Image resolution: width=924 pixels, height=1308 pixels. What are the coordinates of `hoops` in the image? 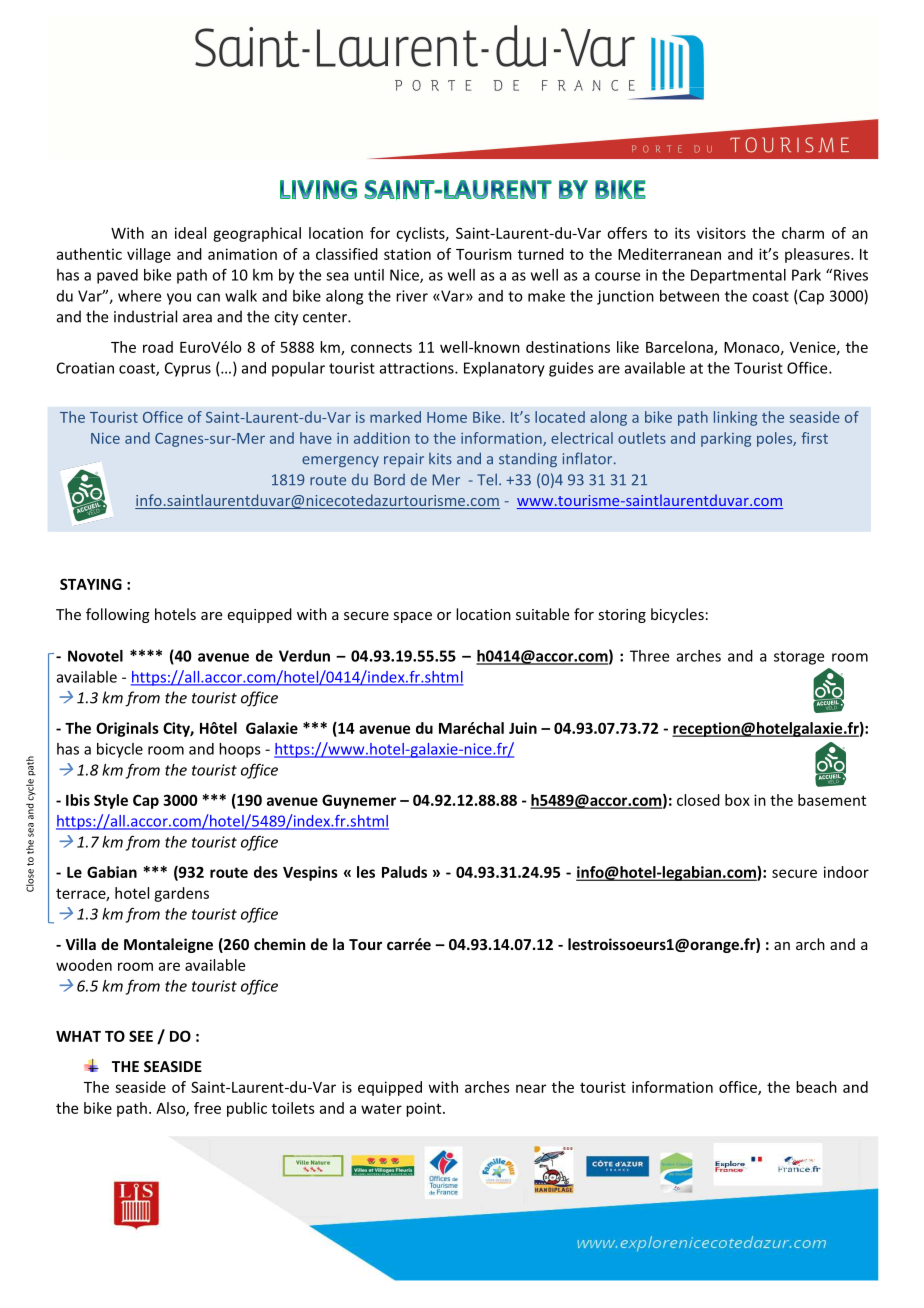 It's located at (240, 750).
